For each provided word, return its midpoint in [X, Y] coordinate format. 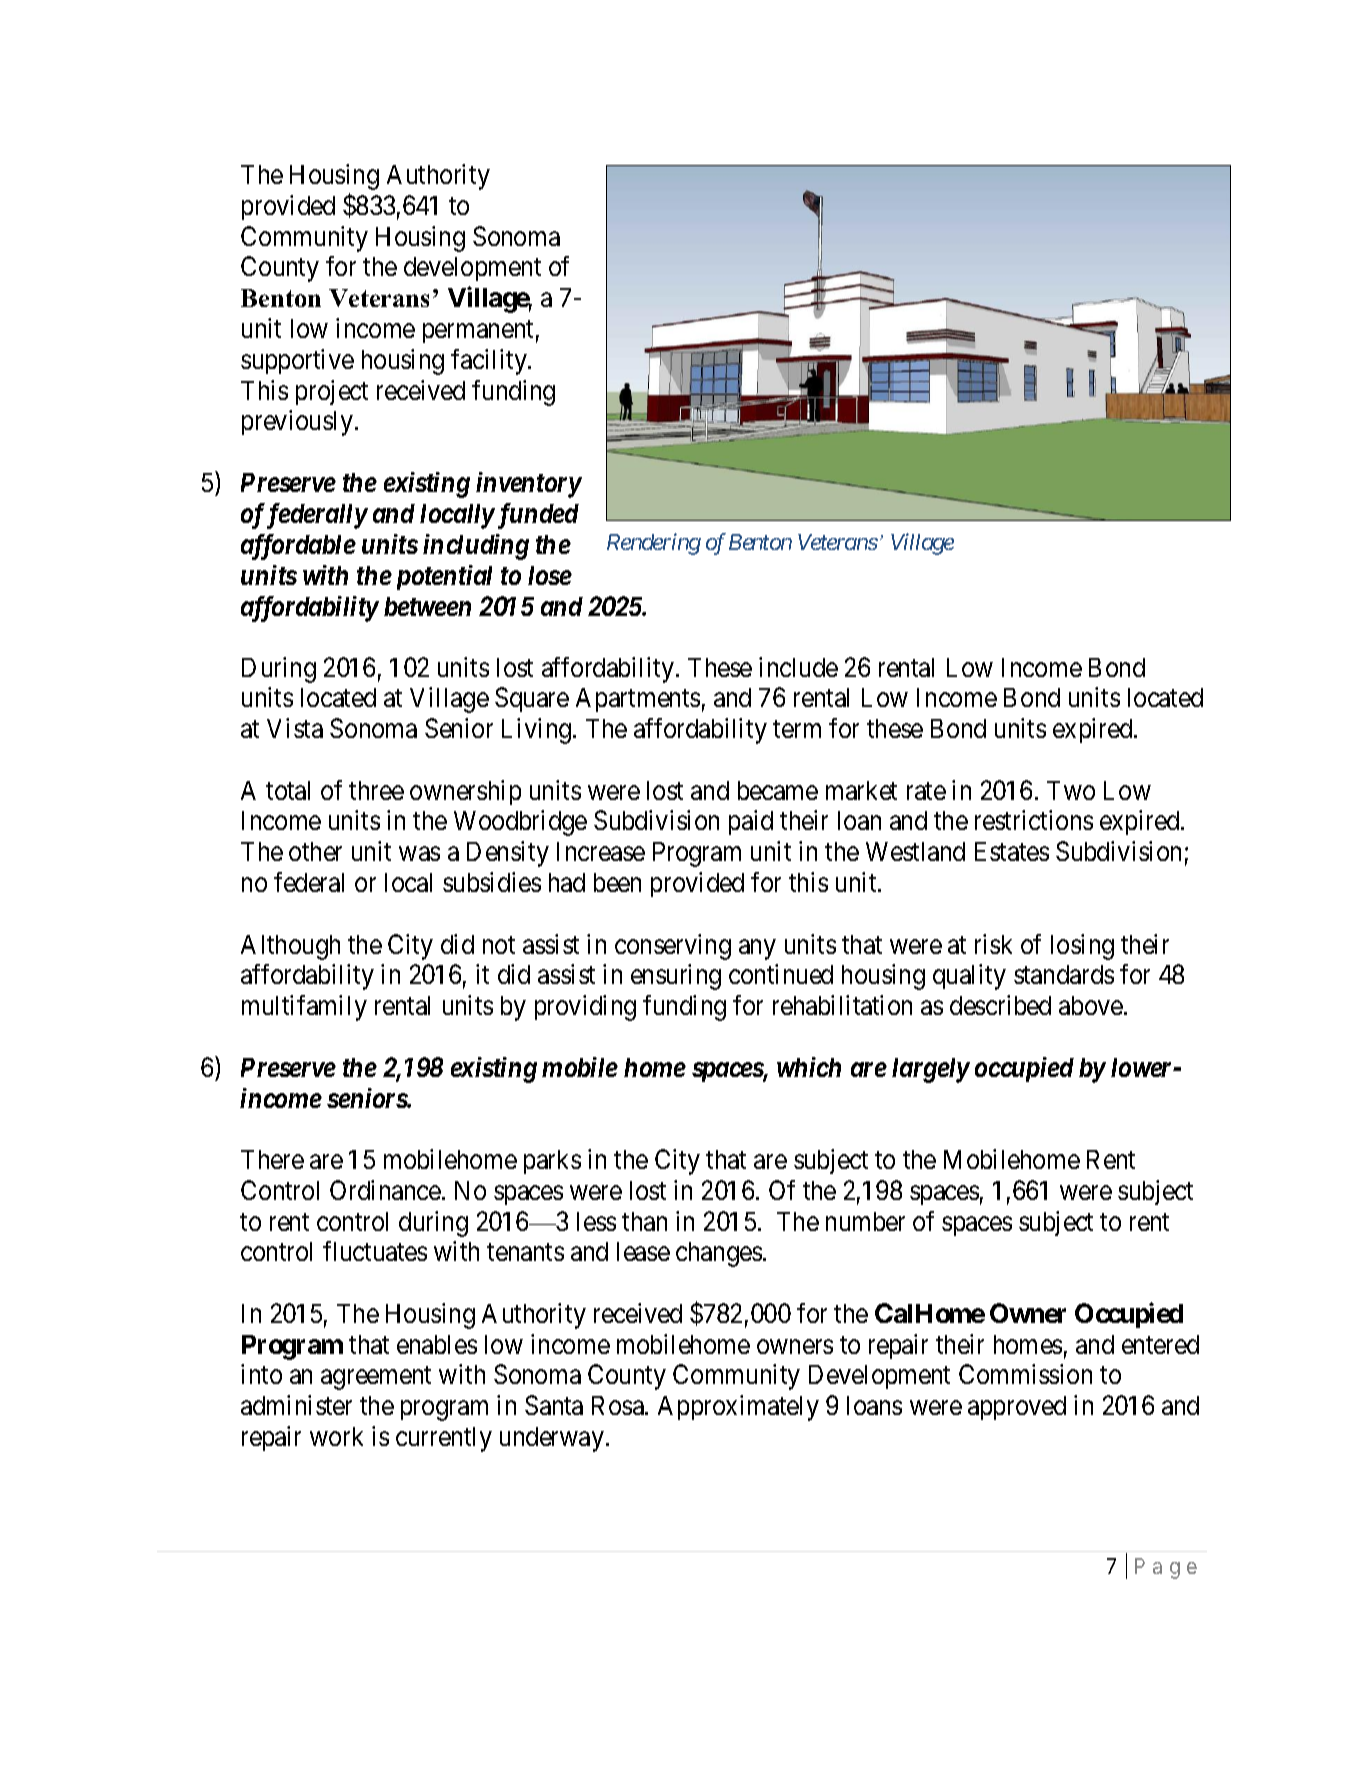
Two [1071, 790]
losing [1082, 947]
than [644, 1221]
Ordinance [385, 1190]
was [419, 854]
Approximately [738, 1408]
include [798, 667]
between [427, 606]
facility [490, 362]
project [332, 392]
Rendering [654, 544]
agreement [376, 1378]
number [865, 1221]
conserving [673, 947]
